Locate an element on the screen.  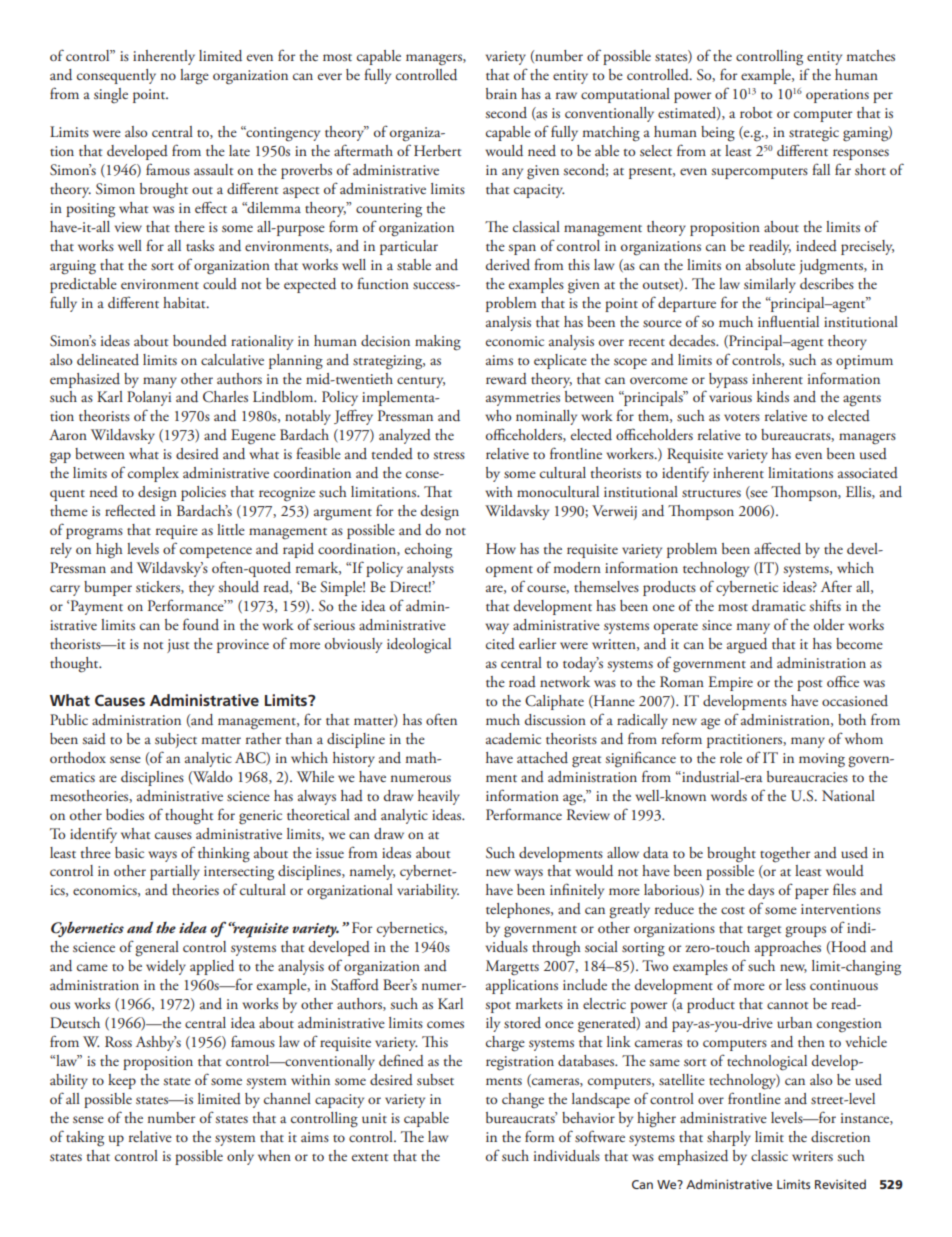
robot is located at coordinates (756, 112).
